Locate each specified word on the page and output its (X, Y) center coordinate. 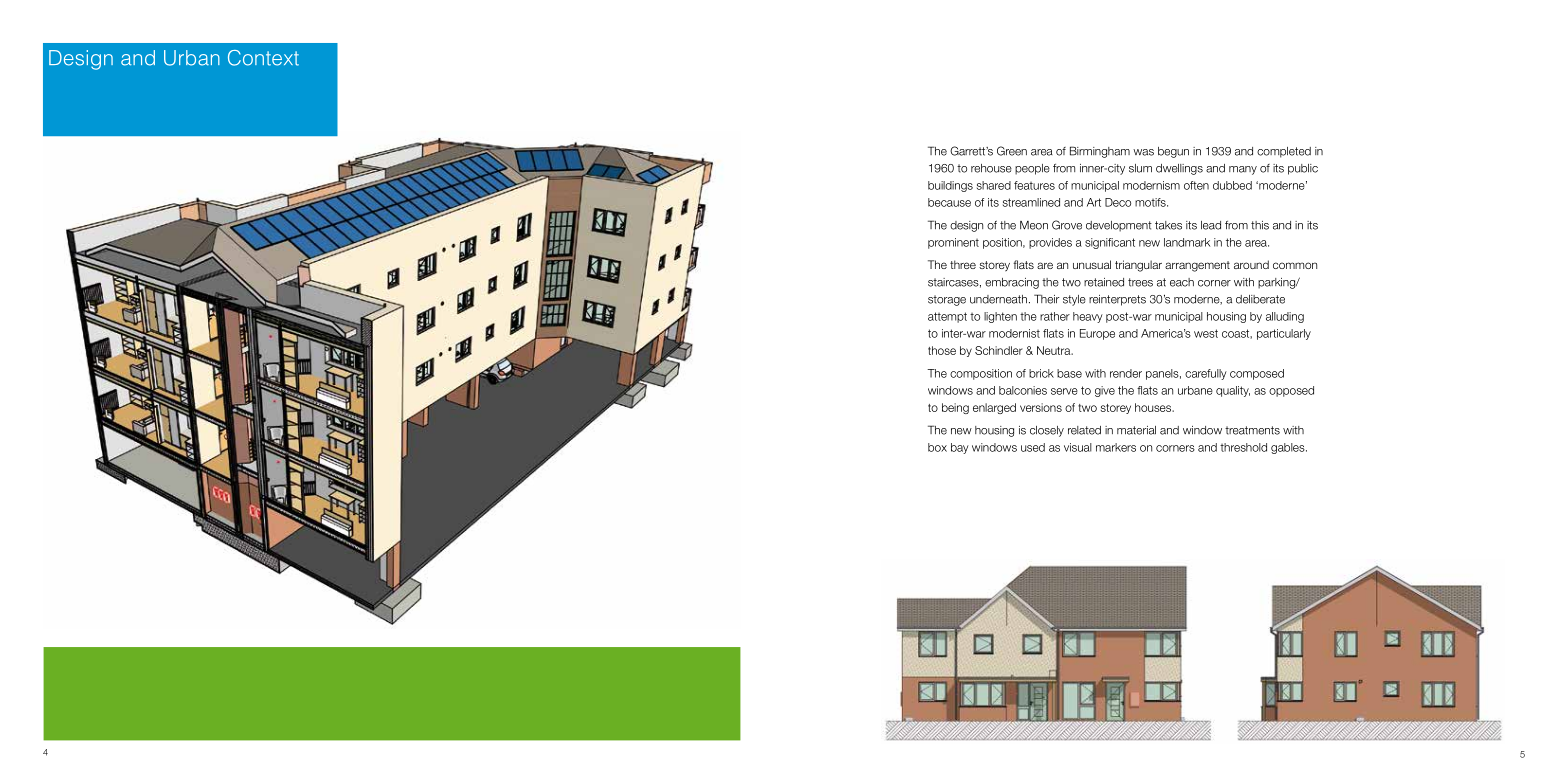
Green (1012, 151)
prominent (953, 243)
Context (263, 58)
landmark (1187, 242)
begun (1173, 152)
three (963, 264)
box (937, 447)
